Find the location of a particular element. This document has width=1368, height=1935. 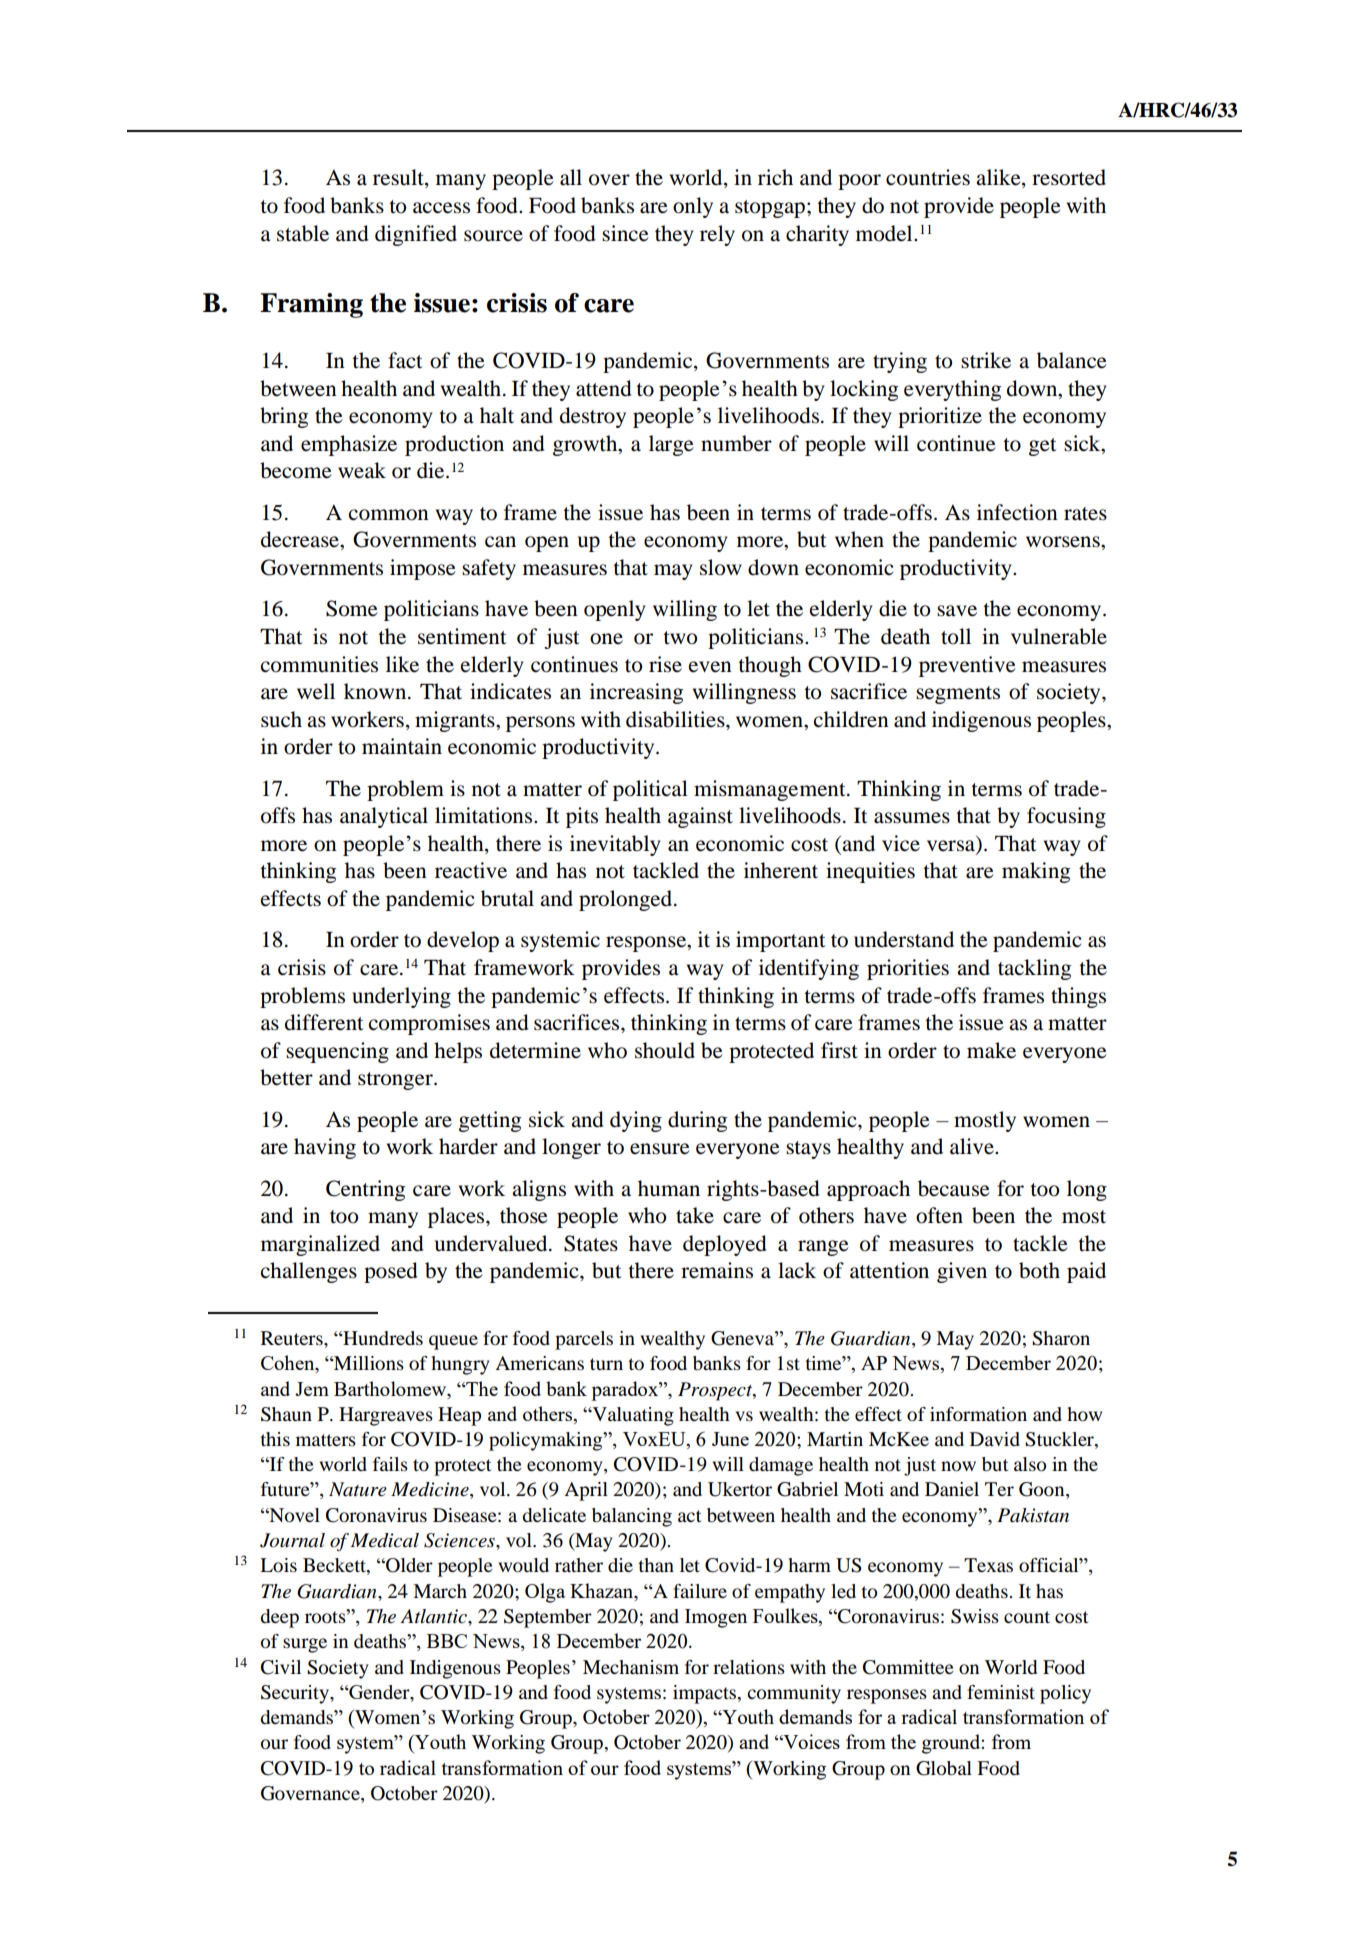

only is located at coordinates (693, 207).
